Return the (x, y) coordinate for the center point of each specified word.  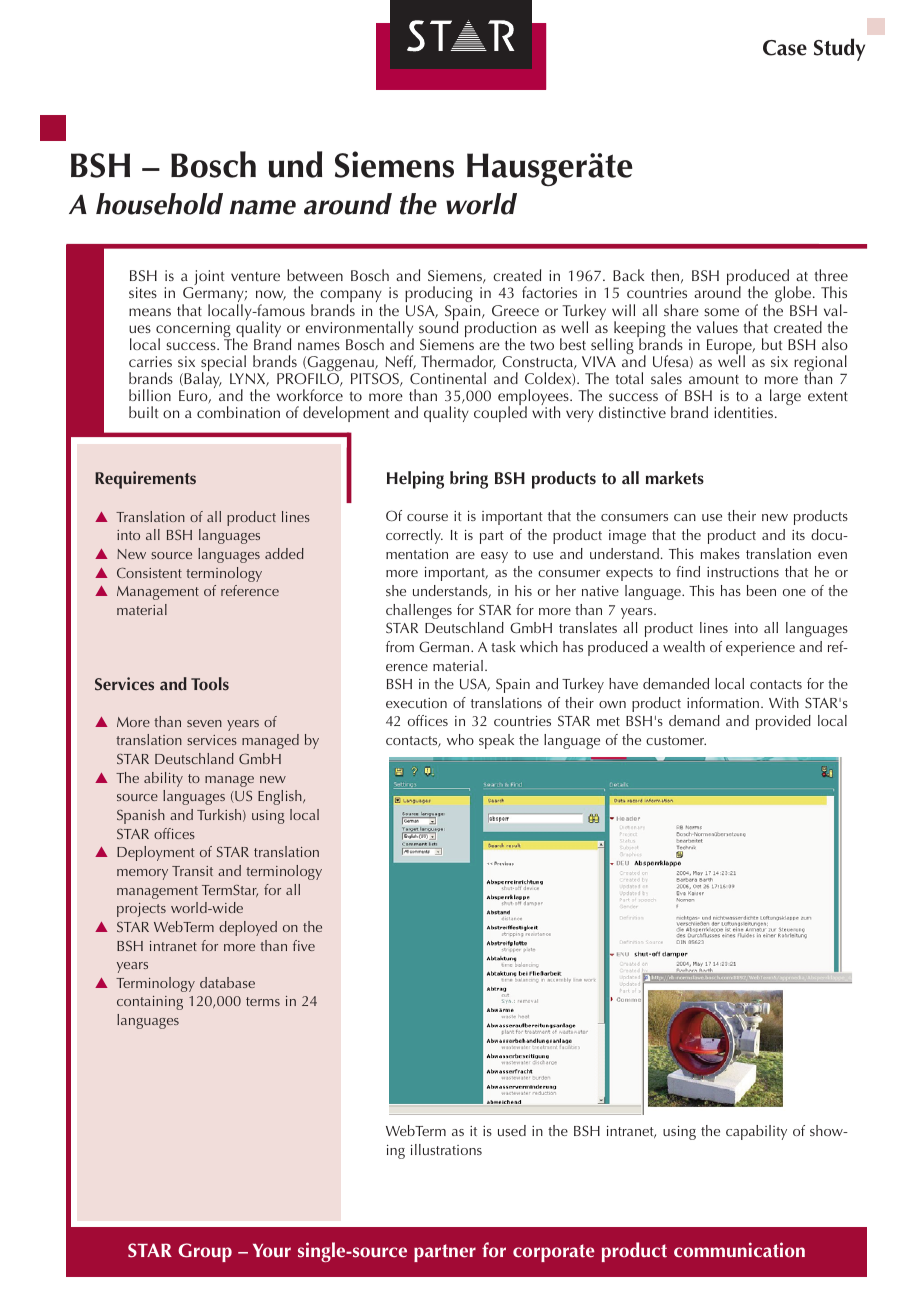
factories (549, 292)
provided (783, 722)
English (281, 797)
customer (676, 740)
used (512, 1130)
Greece (515, 310)
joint (208, 279)
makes (720, 553)
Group (205, 1252)
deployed (248, 928)
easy (494, 557)
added (284, 553)
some (721, 312)
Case (785, 48)
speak (496, 741)
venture (255, 276)
